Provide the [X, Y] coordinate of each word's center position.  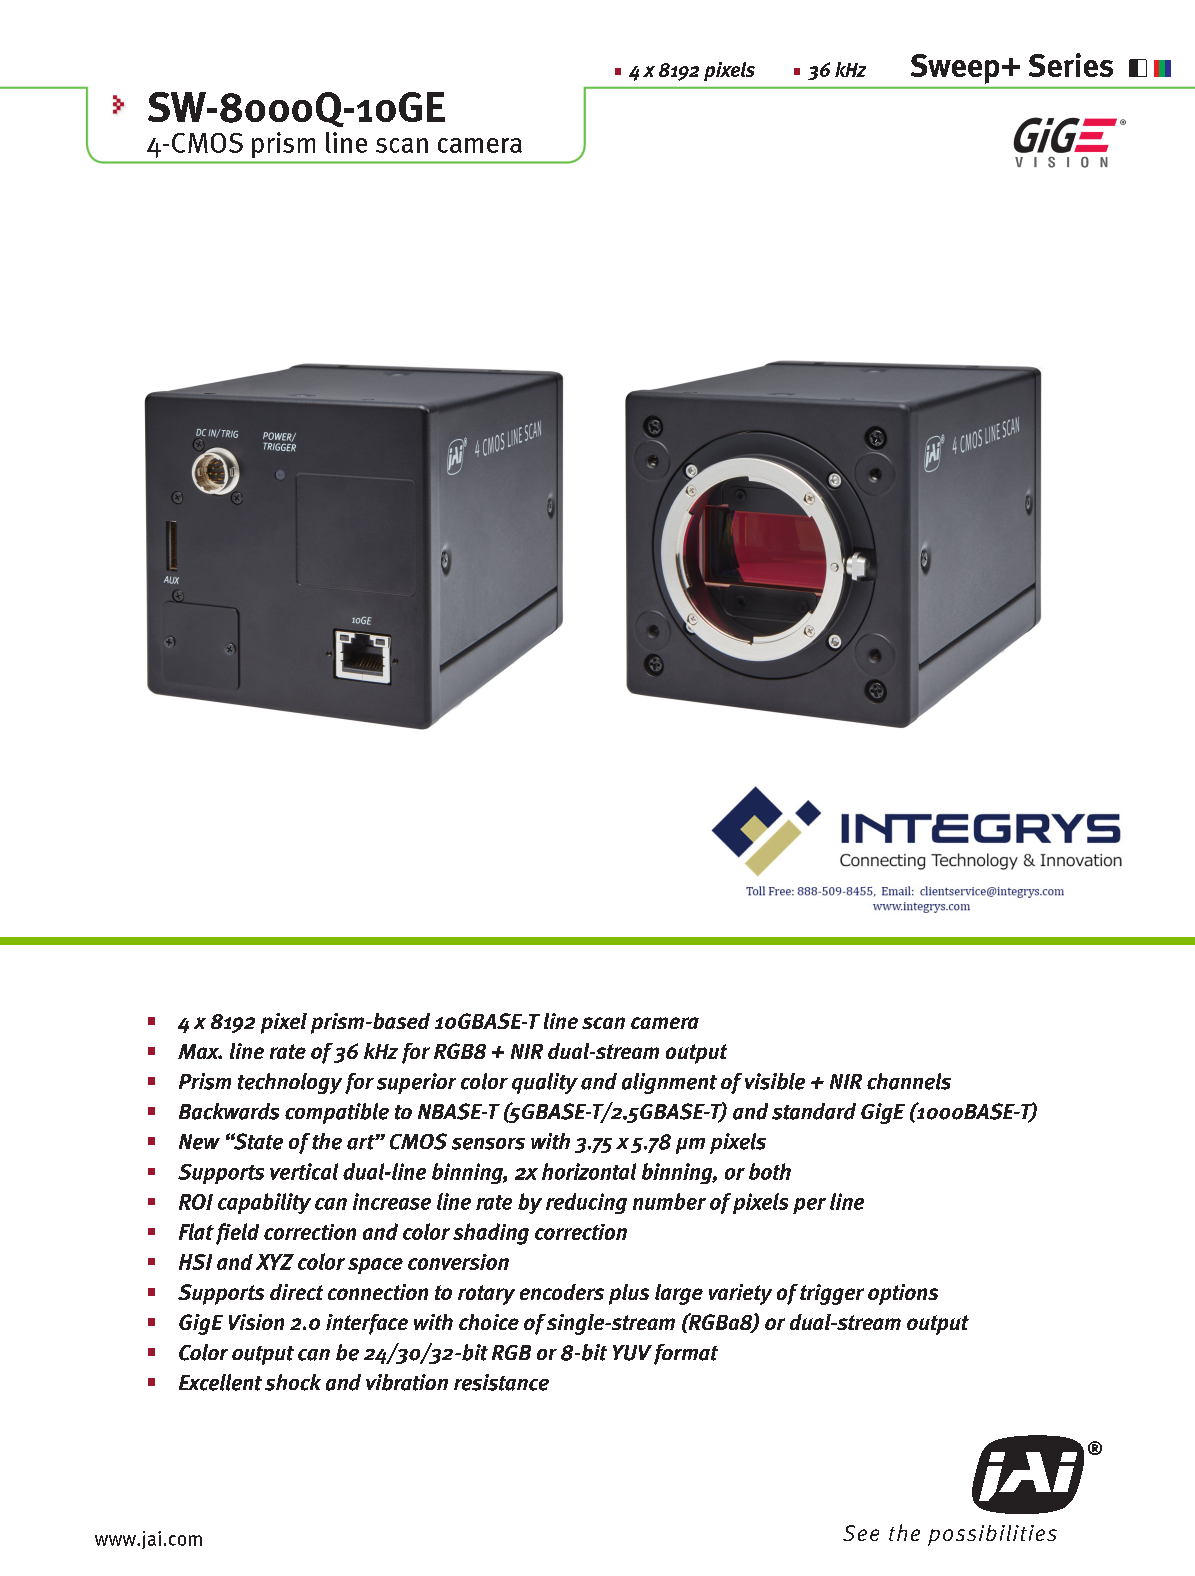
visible [775, 1081]
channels [909, 1081]
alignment [669, 1083]
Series [1071, 65]
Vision [256, 1322]
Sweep [955, 69]
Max [200, 1051]
